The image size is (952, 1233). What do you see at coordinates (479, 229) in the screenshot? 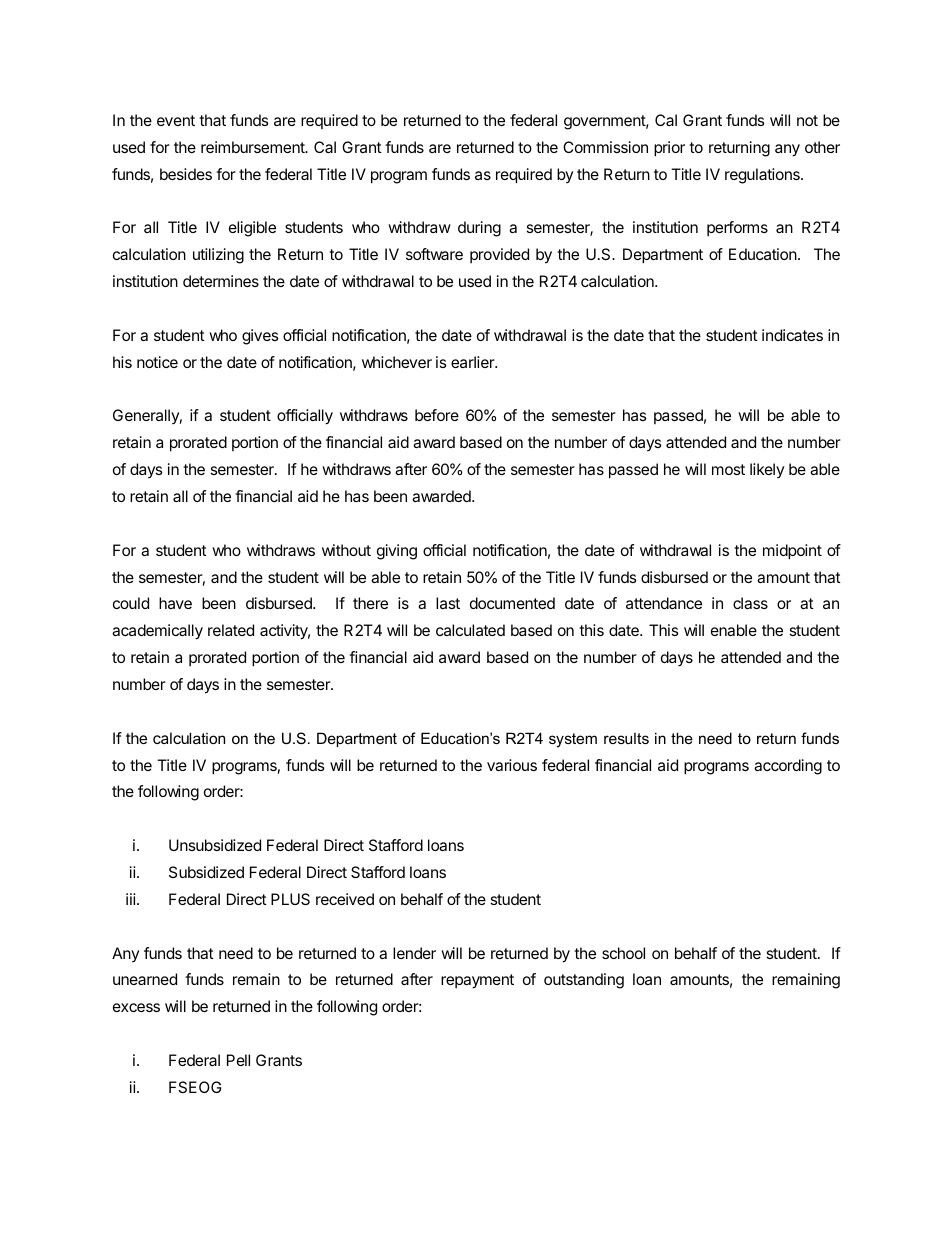
I see `during` at bounding box center [479, 229].
